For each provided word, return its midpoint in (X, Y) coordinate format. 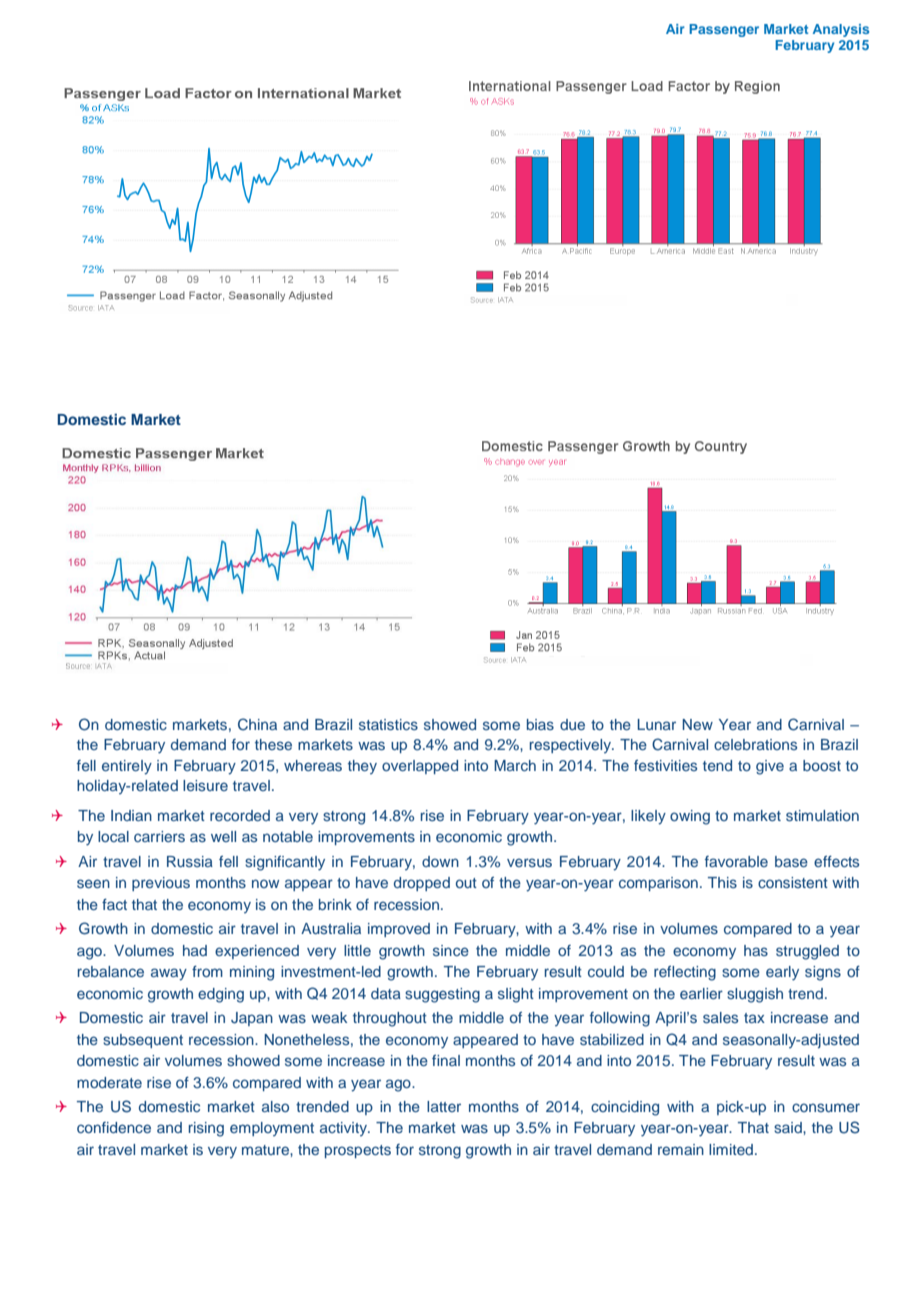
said (789, 1127)
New (697, 724)
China (257, 724)
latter (444, 1106)
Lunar (656, 724)
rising (206, 1129)
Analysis (841, 30)
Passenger (724, 30)
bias (540, 724)
